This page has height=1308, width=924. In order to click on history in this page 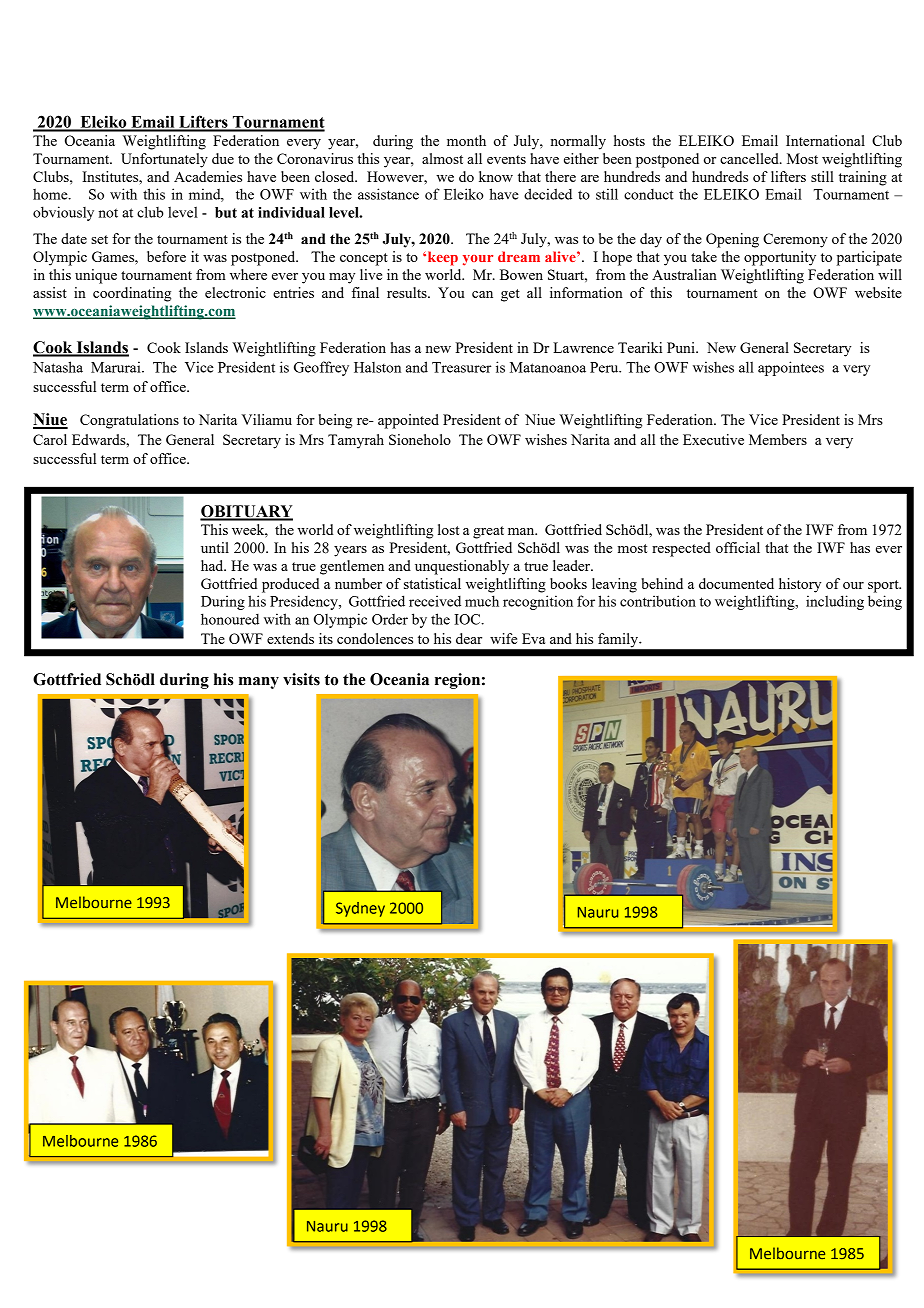, I will do `click(800, 585)`.
